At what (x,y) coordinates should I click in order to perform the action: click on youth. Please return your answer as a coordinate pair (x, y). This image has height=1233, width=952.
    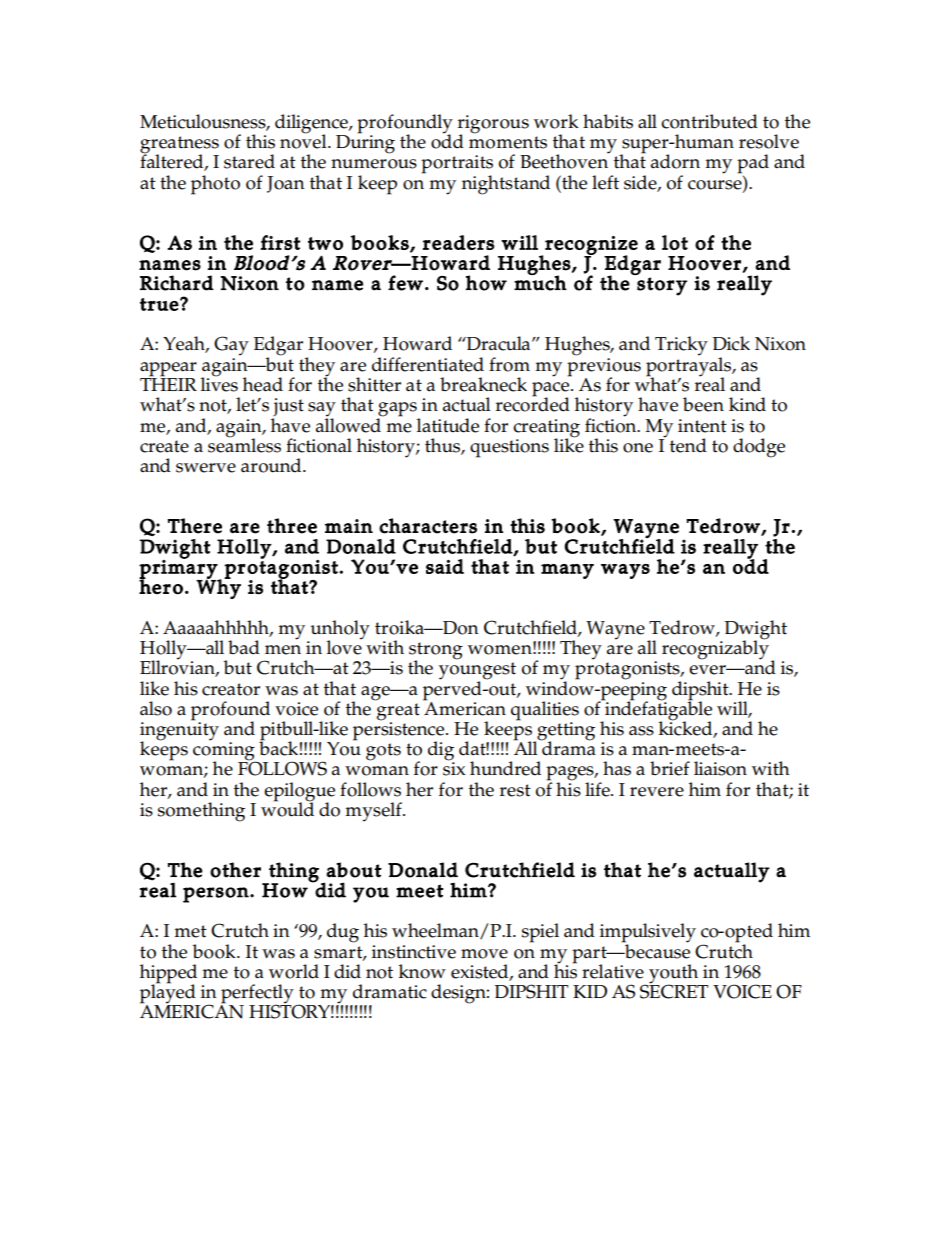
    Looking at the image, I should click on (674, 975).
